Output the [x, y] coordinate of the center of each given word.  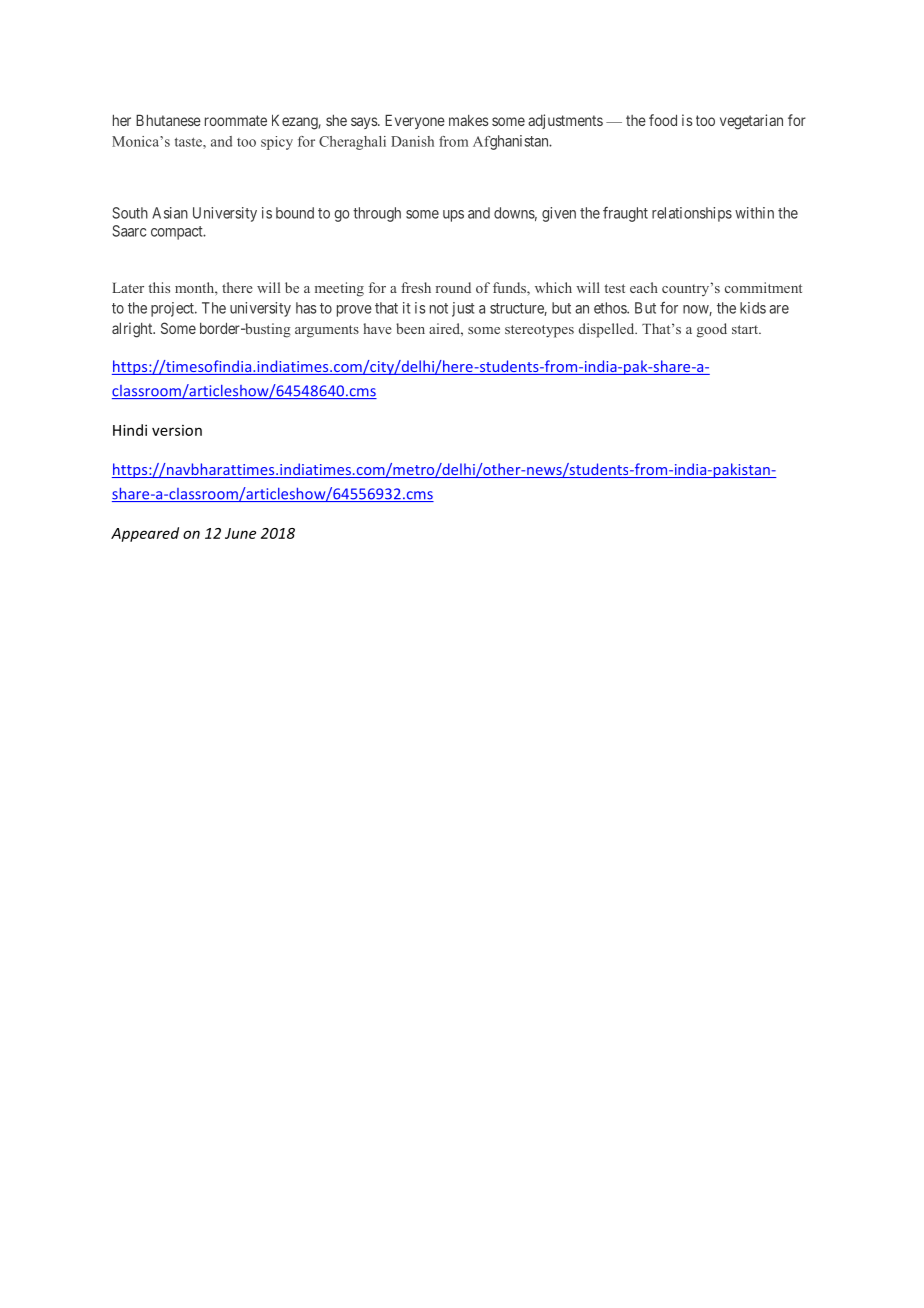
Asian [170, 213]
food [663, 120]
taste [189, 142]
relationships [692, 214]
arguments [327, 331]
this [159, 287]
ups [453, 216]
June [240, 533]
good [712, 330]
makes [469, 120]
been [410, 328]
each [644, 287]
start [746, 329]
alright [133, 330]
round [453, 287]
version [177, 430]
